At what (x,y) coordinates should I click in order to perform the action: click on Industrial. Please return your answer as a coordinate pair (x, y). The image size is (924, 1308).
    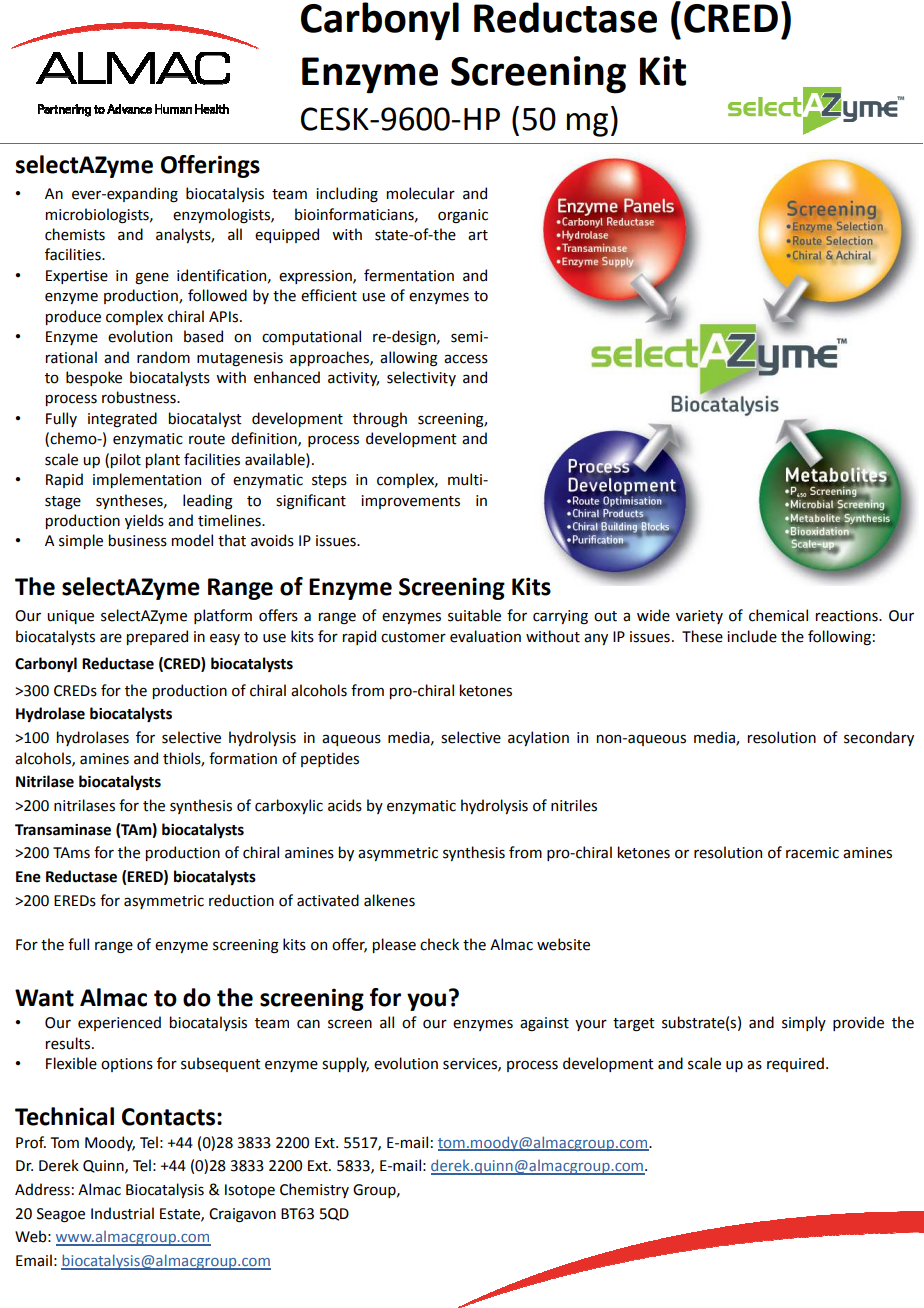
    Looking at the image, I should click on (122, 1213).
